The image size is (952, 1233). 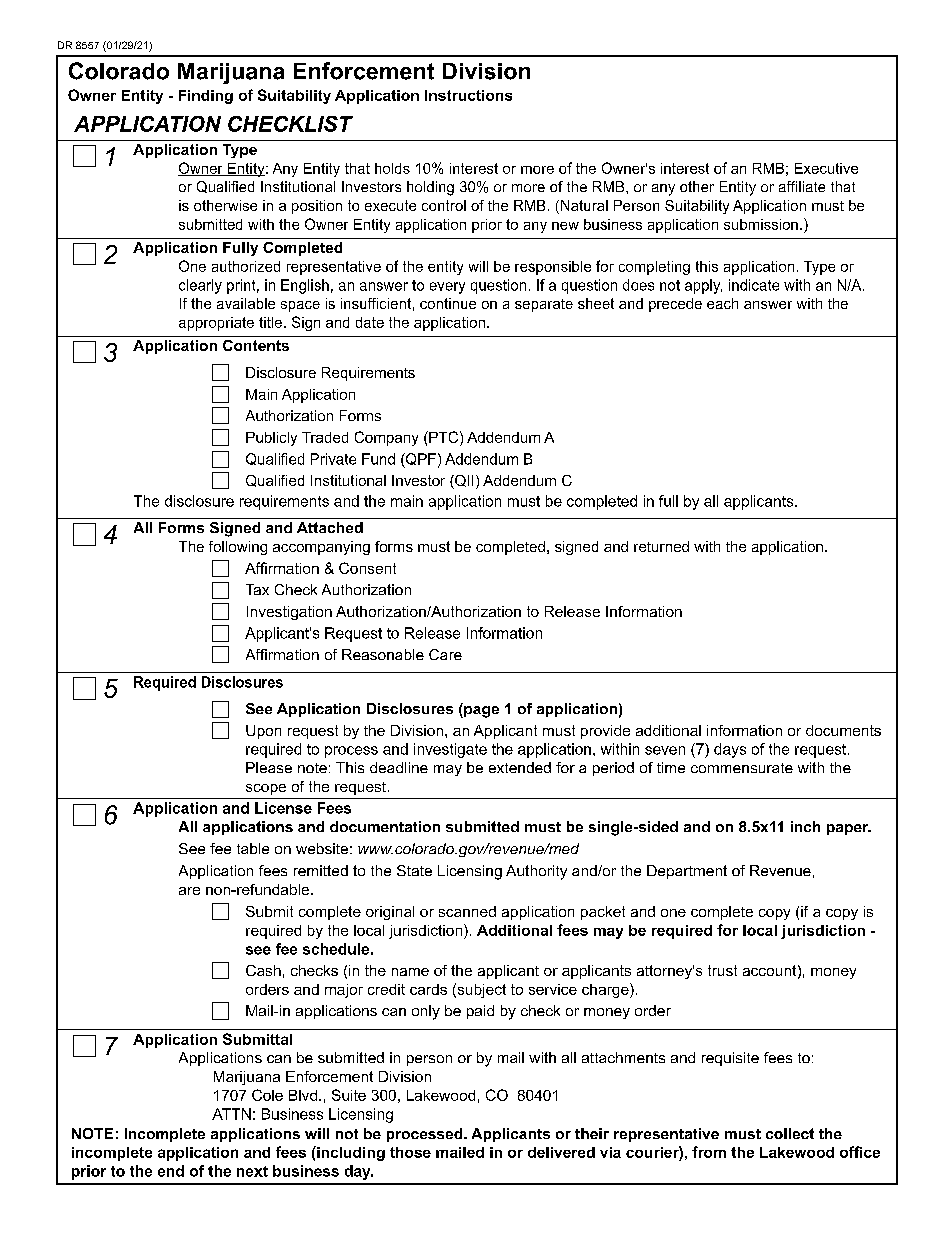 I want to click on delivered, so click(x=561, y=1152).
